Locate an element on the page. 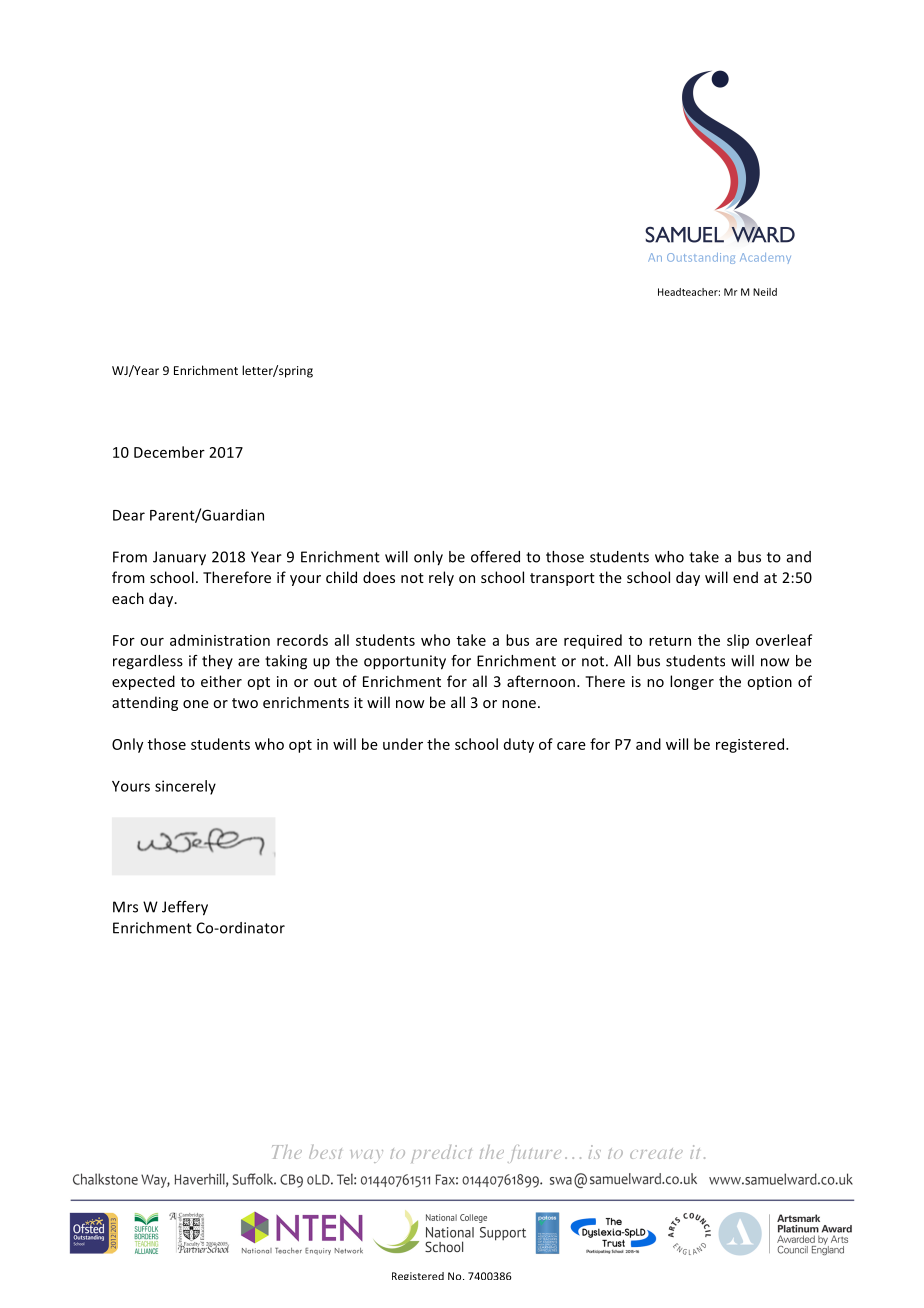 The image size is (924, 1308). Academy is located at coordinates (765, 258).
